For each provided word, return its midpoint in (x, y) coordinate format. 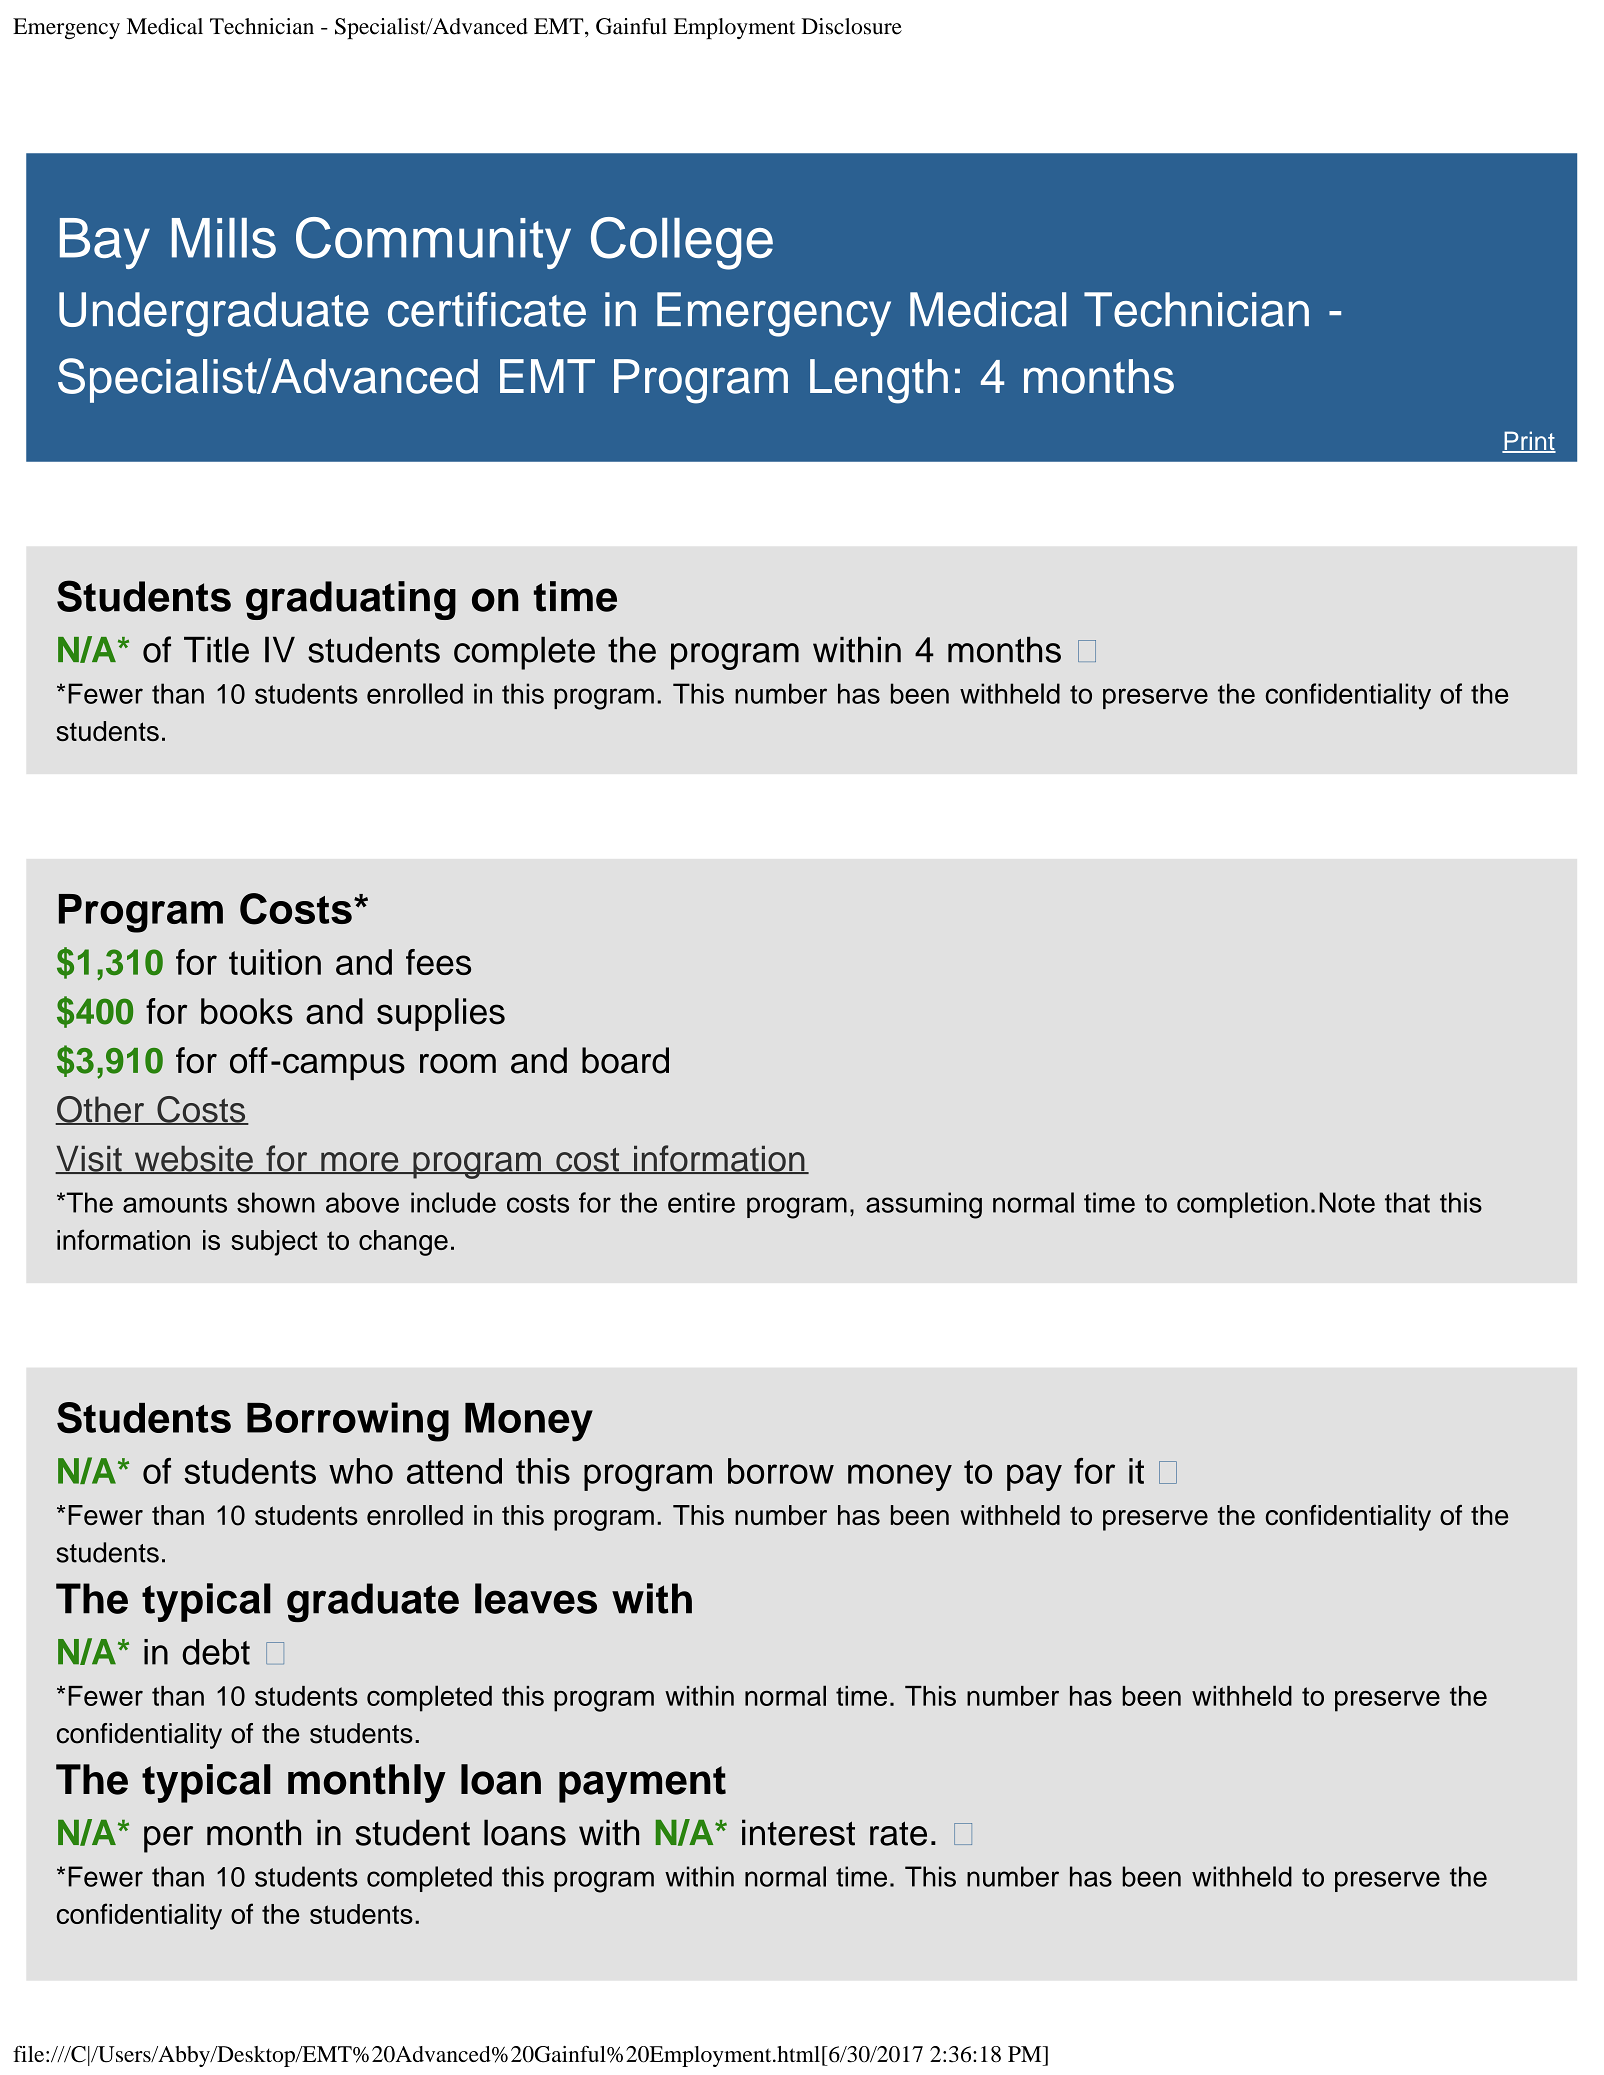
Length (879, 381)
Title (216, 649)
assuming (924, 1205)
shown (276, 1202)
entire (701, 1202)
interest (798, 1832)
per (168, 1839)
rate (898, 1833)
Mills (224, 238)
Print (1529, 442)
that (1407, 1202)
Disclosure (851, 26)
